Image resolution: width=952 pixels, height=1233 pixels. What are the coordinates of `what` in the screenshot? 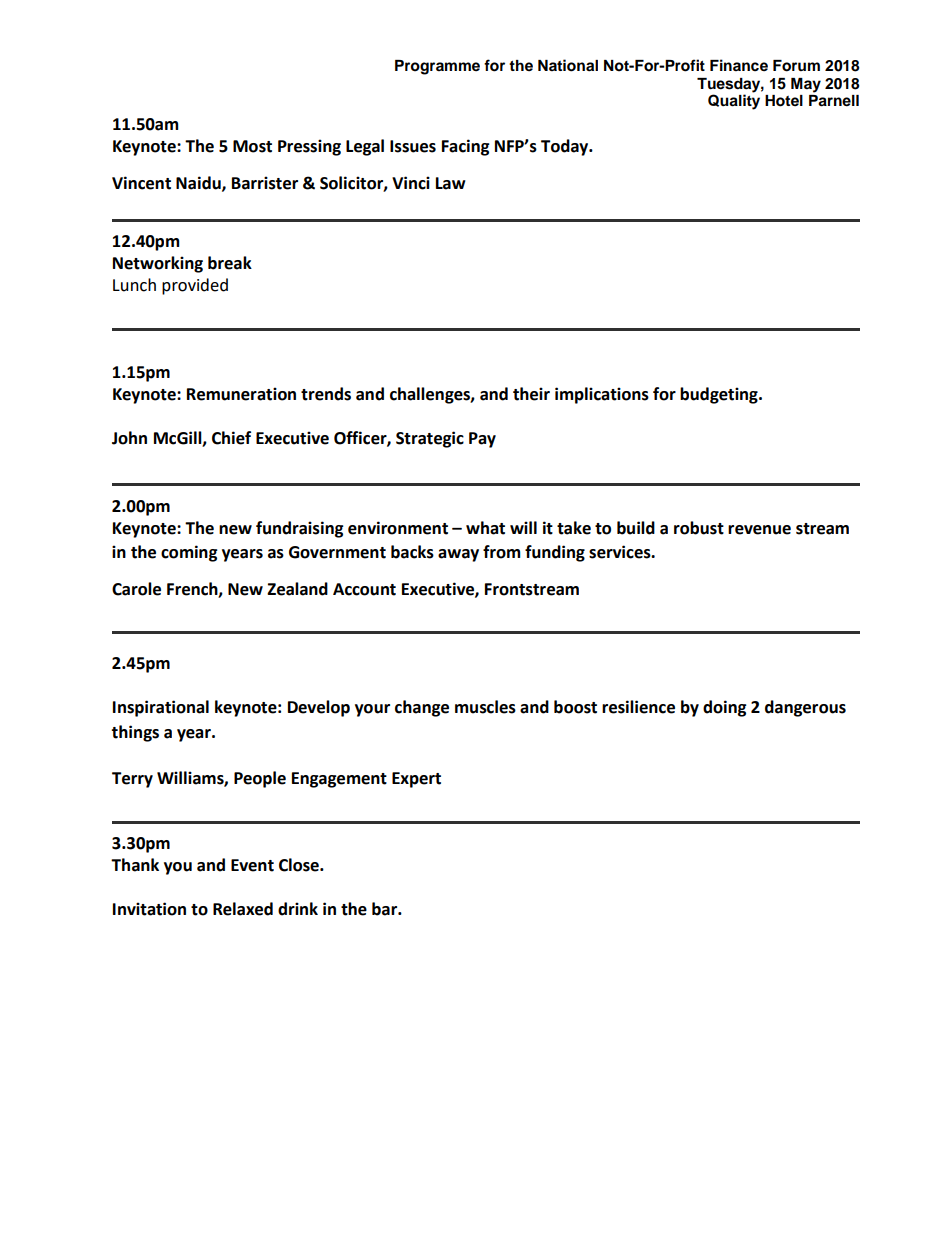 It's located at (485, 528).
